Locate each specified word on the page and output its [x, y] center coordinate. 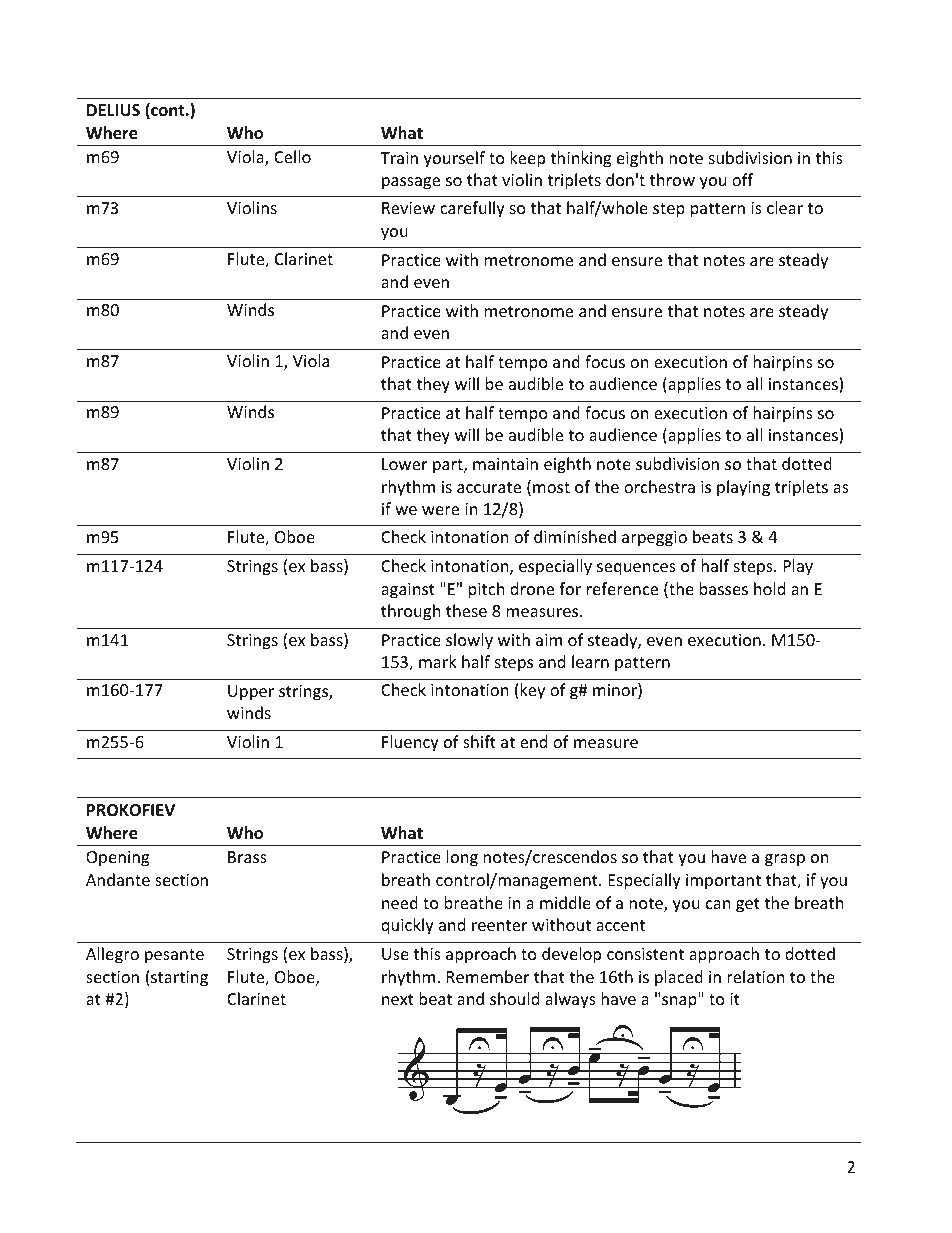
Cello [292, 156]
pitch [487, 590]
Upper [251, 693]
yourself [454, 159]
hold [769, 588]
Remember [488, 976]
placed [679, 978]
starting [179, 979]
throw [672, 179]
